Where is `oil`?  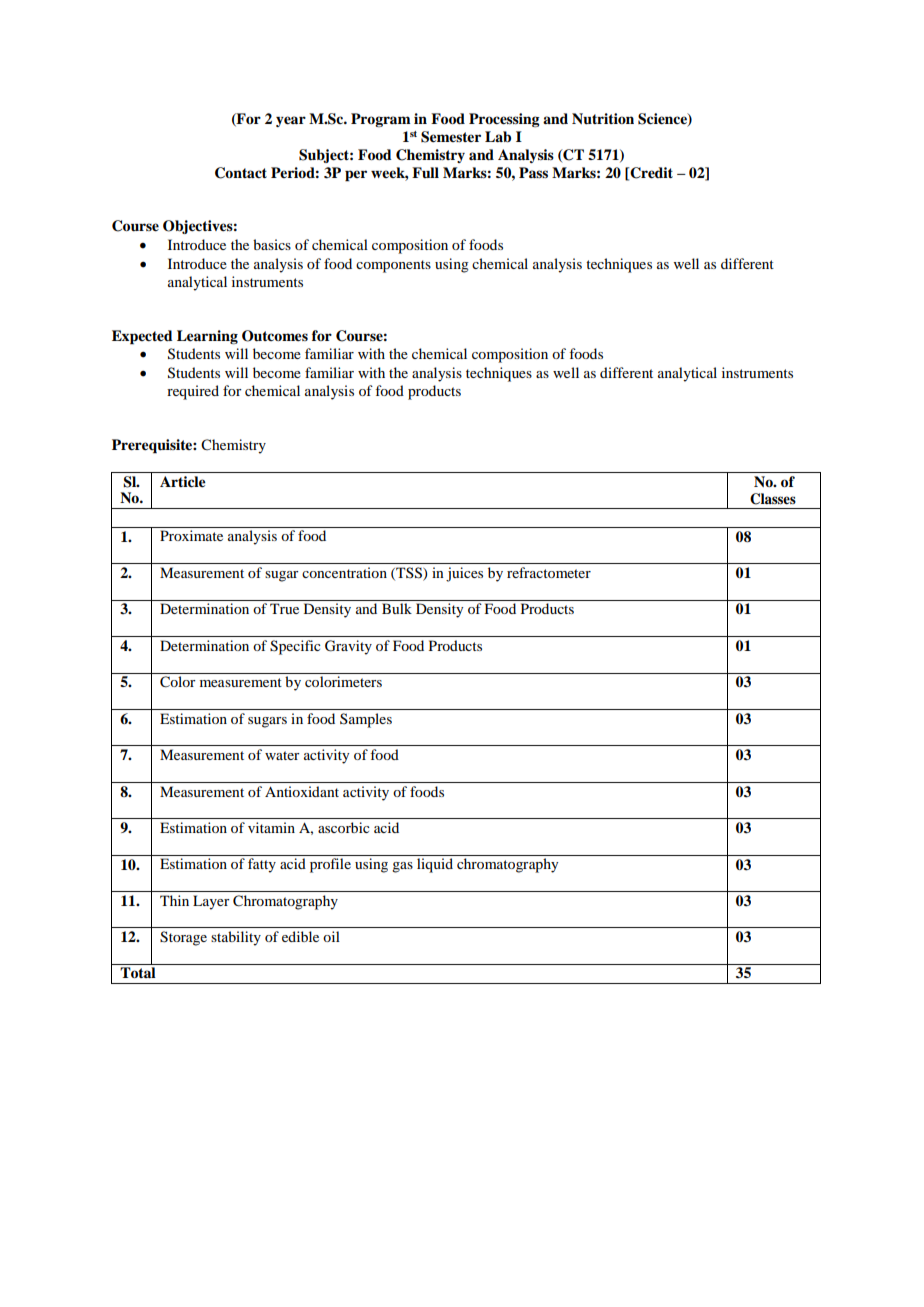 oil is located at coordinates (331, 936).
